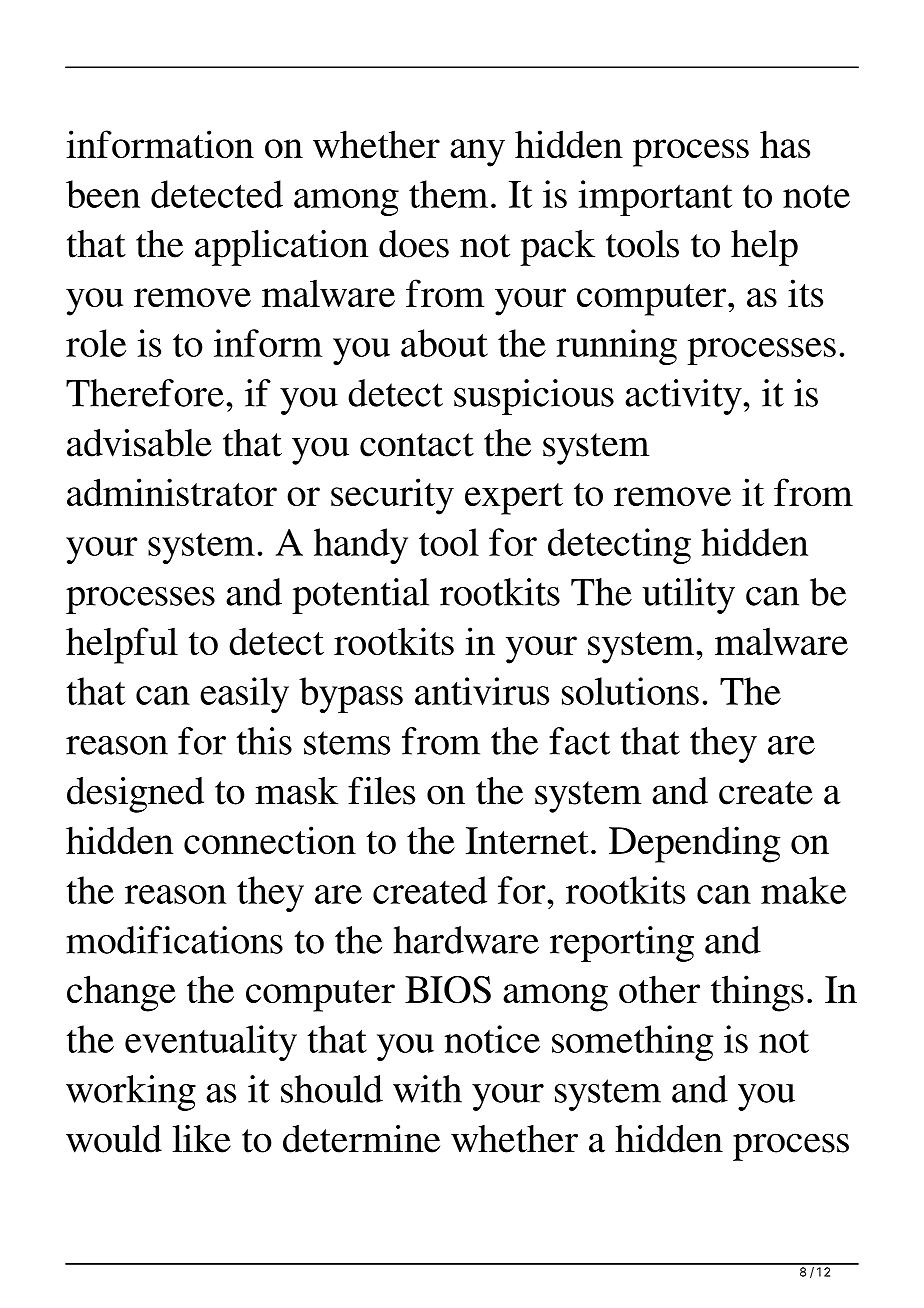  What do you see at coordinates (427, 1089) in the page?
I see `with` at bounding box center [427, 1089].
